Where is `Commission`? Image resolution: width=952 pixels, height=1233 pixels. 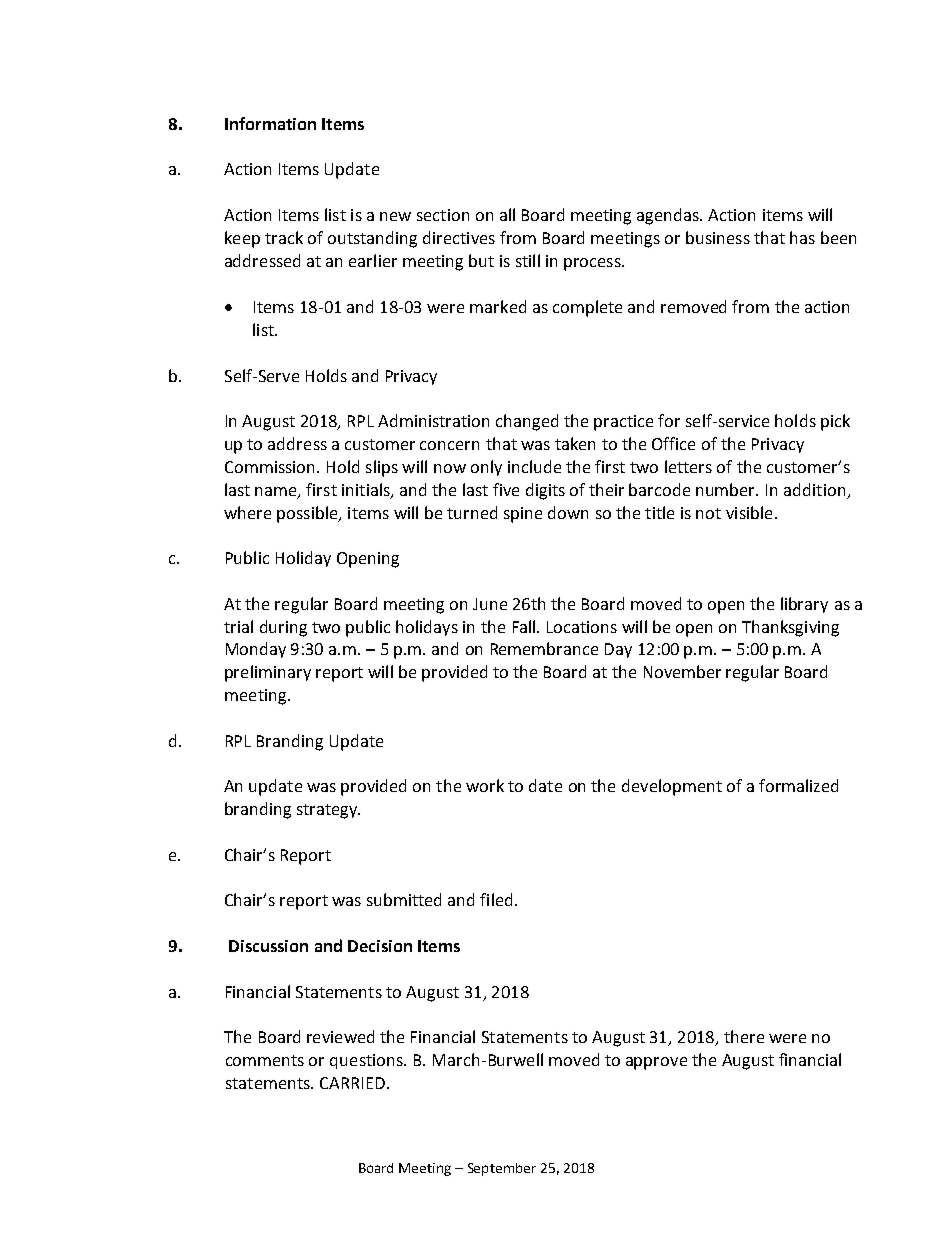
Commission is located at coordinates (271, 467).
